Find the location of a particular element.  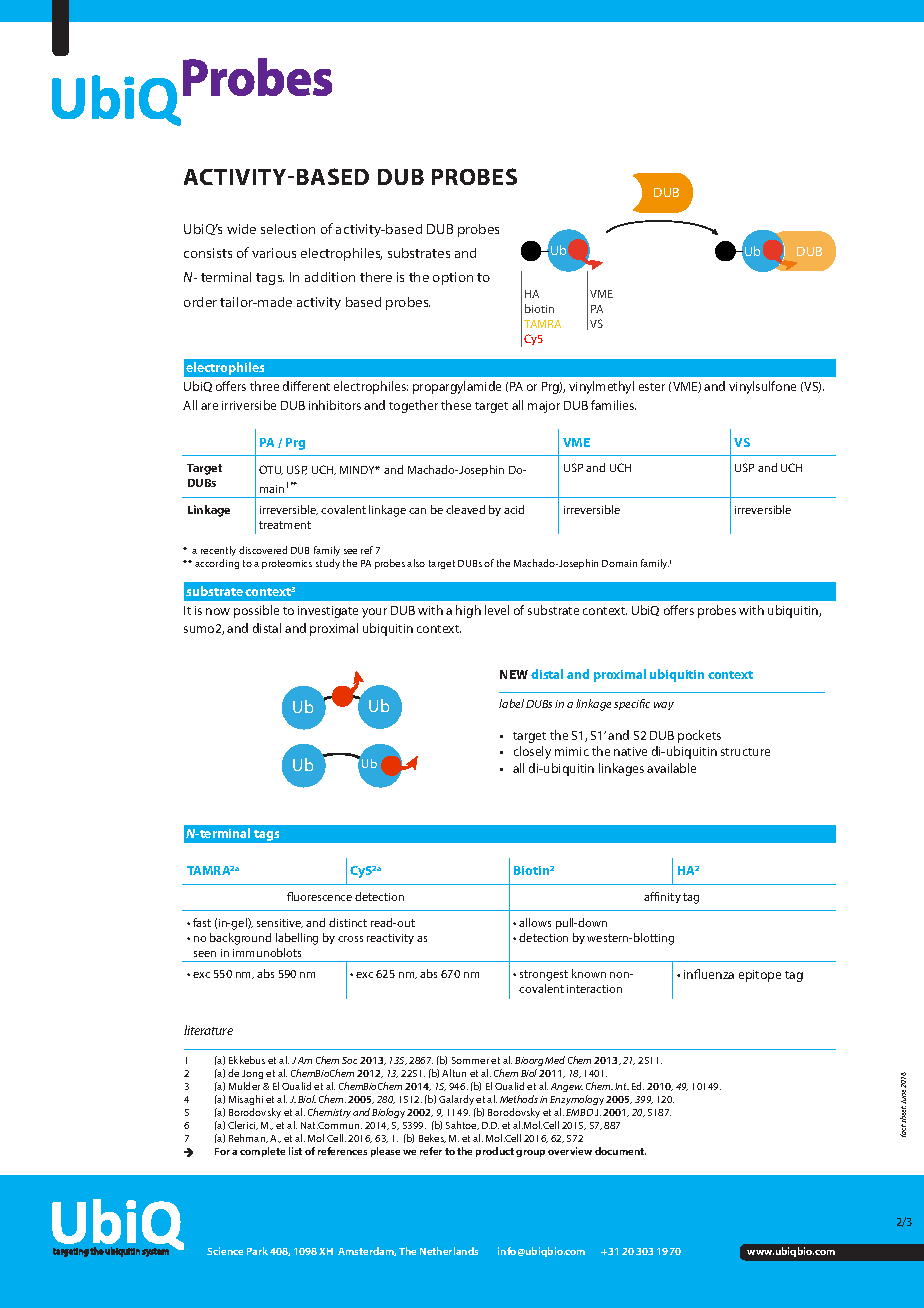

families is located at coordinates (613, 405).
